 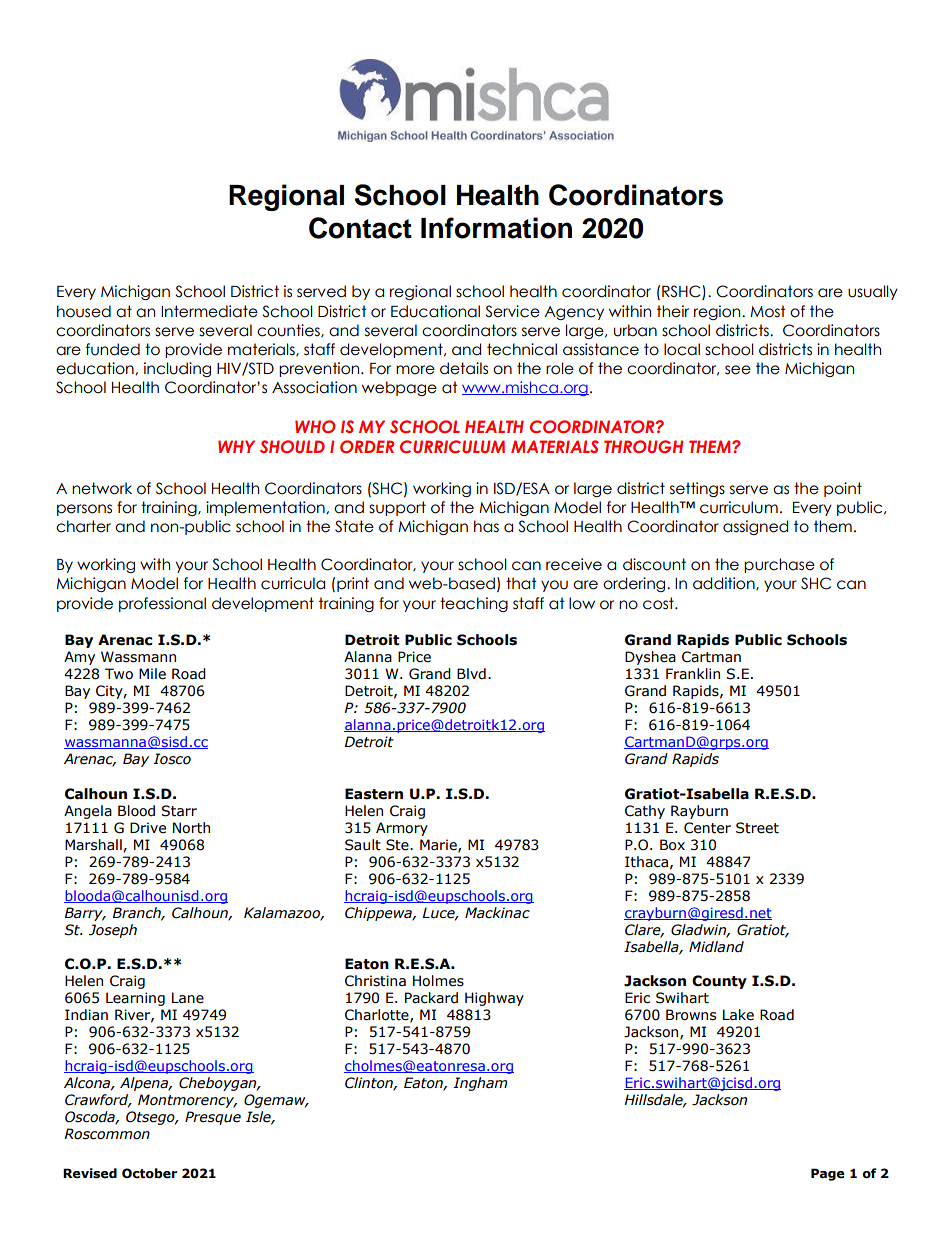 What do you see at coordinates (496, 228) in the screenshot?
I see `Information` at bounding box center [496, 228].
